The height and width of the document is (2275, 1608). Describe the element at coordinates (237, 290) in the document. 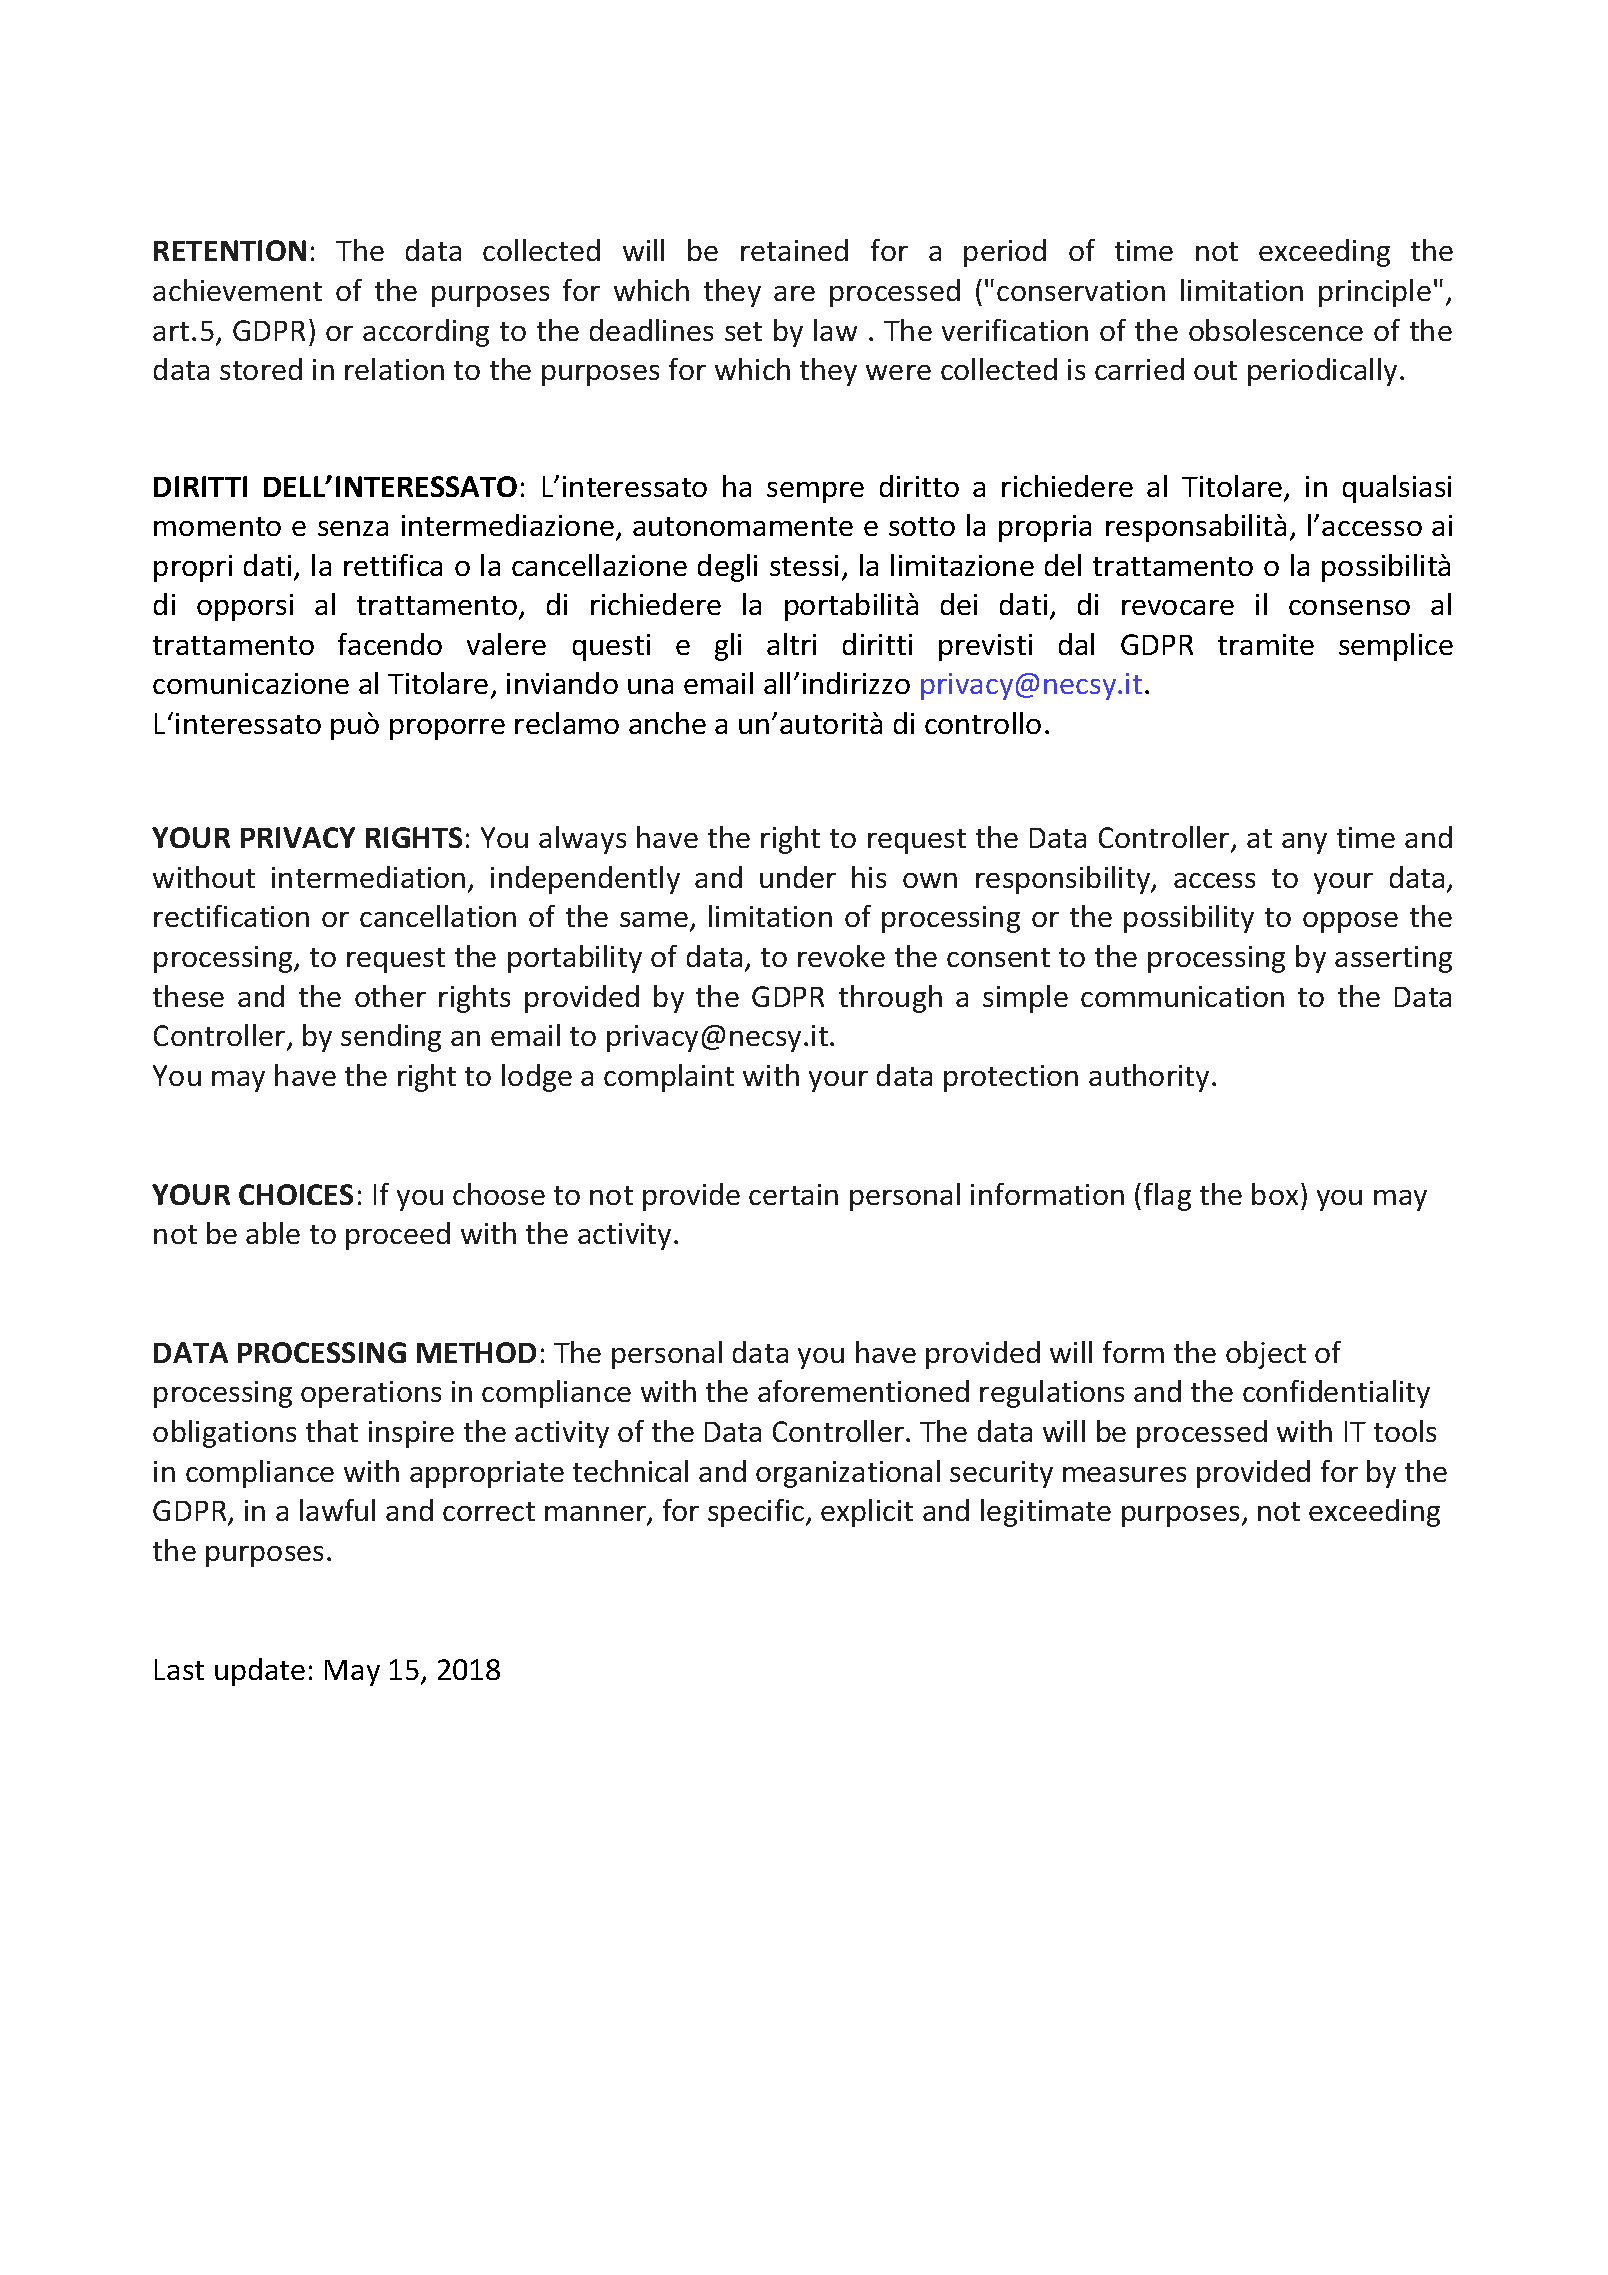

I see `achievement` at that location.
